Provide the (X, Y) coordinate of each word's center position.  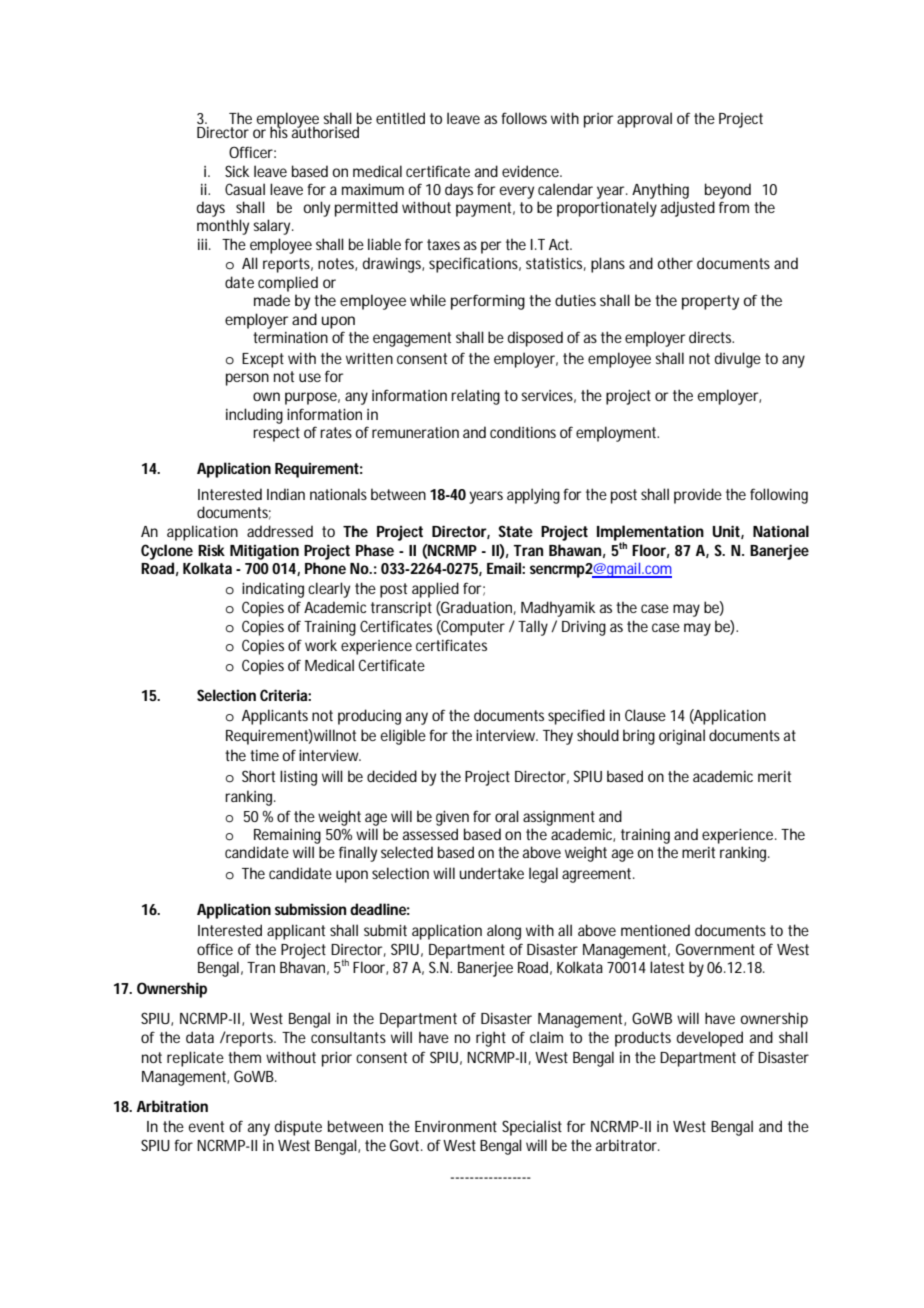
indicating (273, 590)
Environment (456, 1126)
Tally (533, 628)
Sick (237, 171)
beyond (728, 192)
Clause (645, 715)
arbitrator (628, 1145)
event (206, 1126)
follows (524, 118)
